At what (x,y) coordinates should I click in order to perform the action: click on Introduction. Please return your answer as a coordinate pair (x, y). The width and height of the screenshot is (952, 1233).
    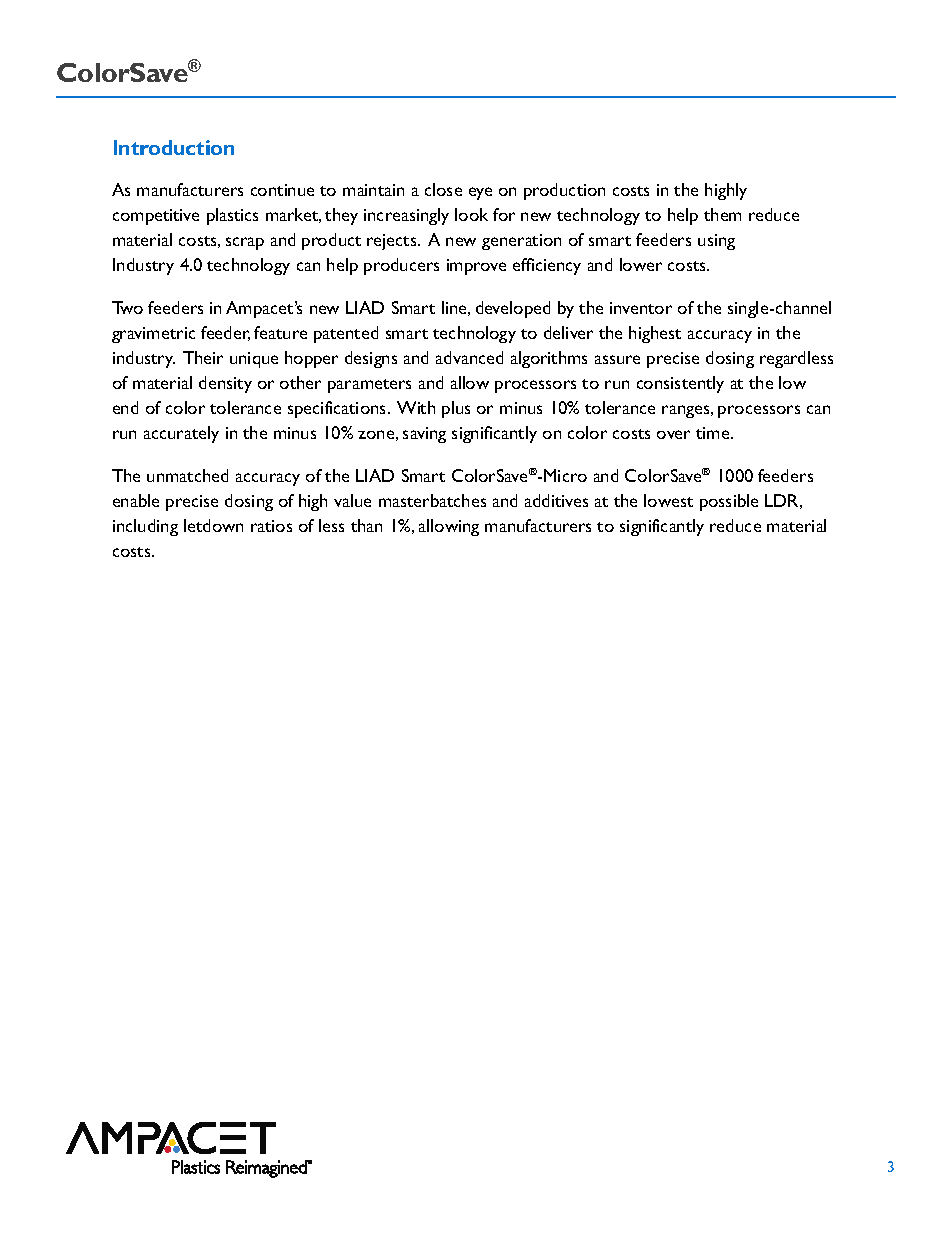
    Looking at the image, I should click on (174, 147).
